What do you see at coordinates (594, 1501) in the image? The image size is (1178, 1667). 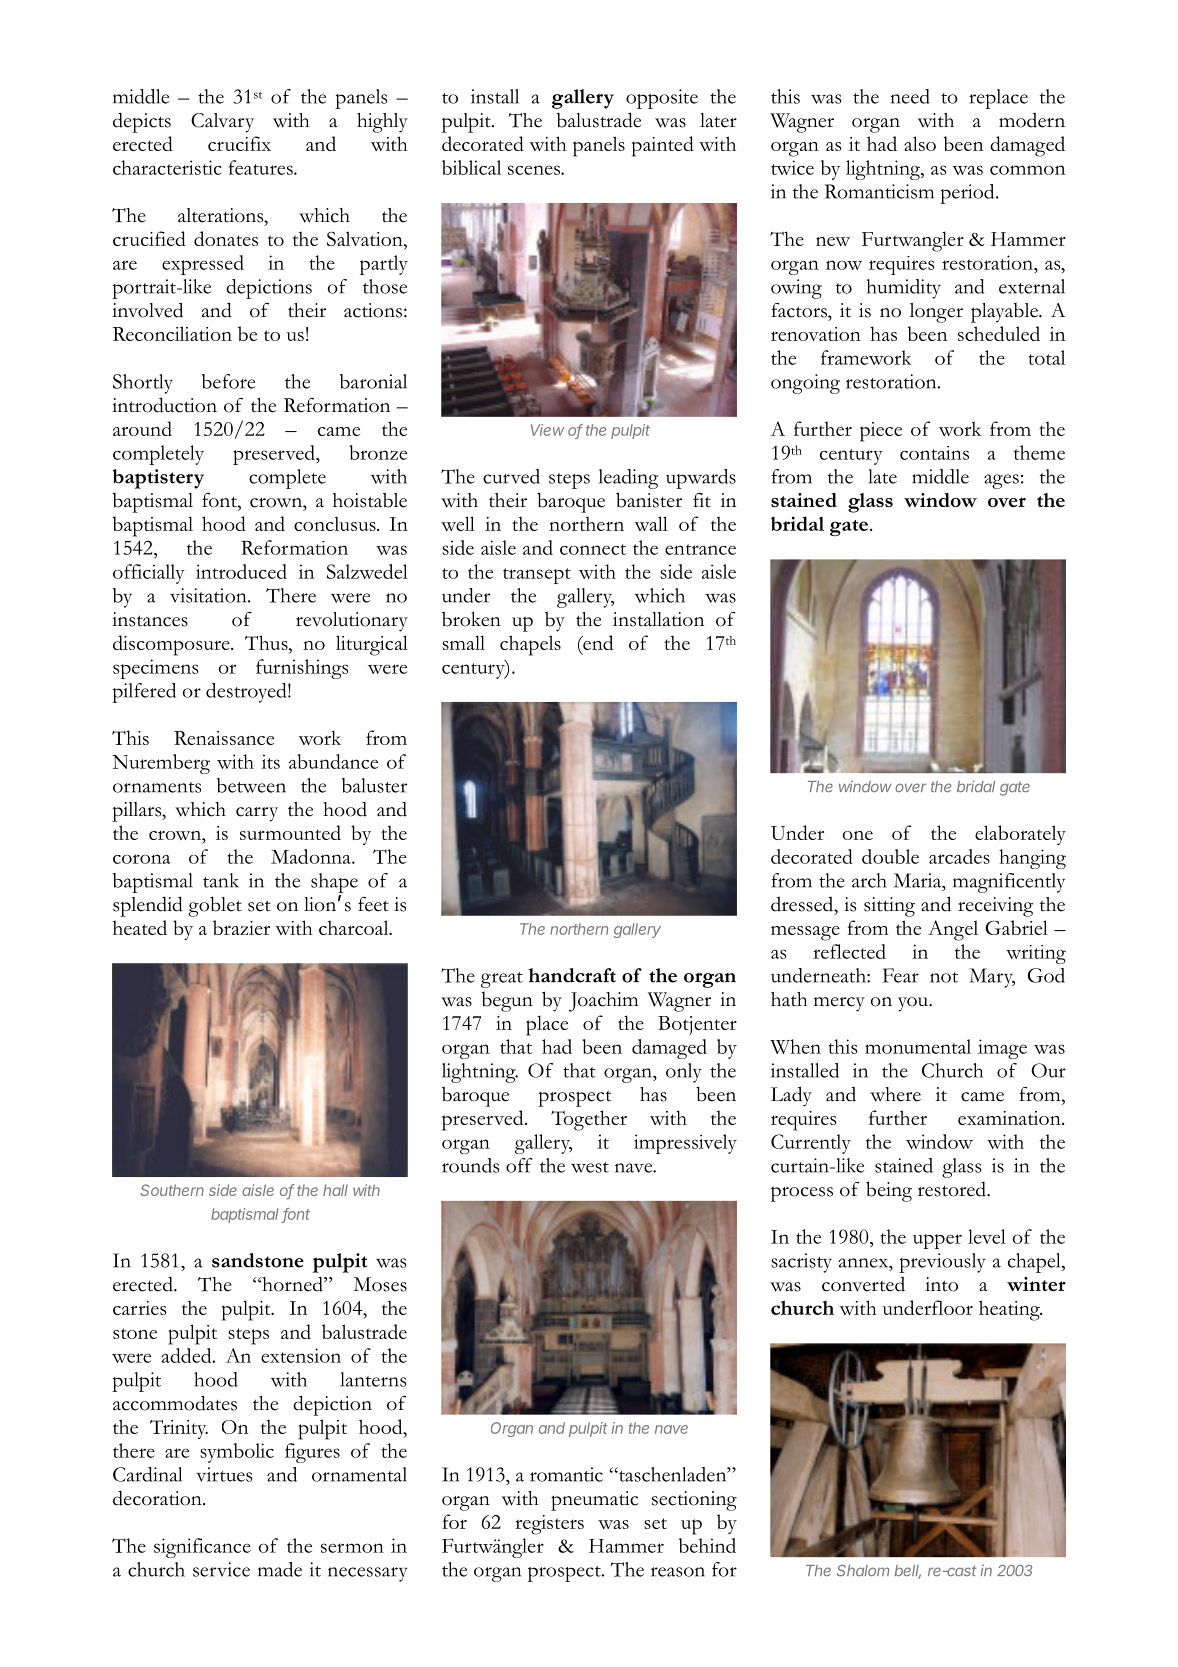 I see `pneumatic` at bounding box center [594, 1501].
